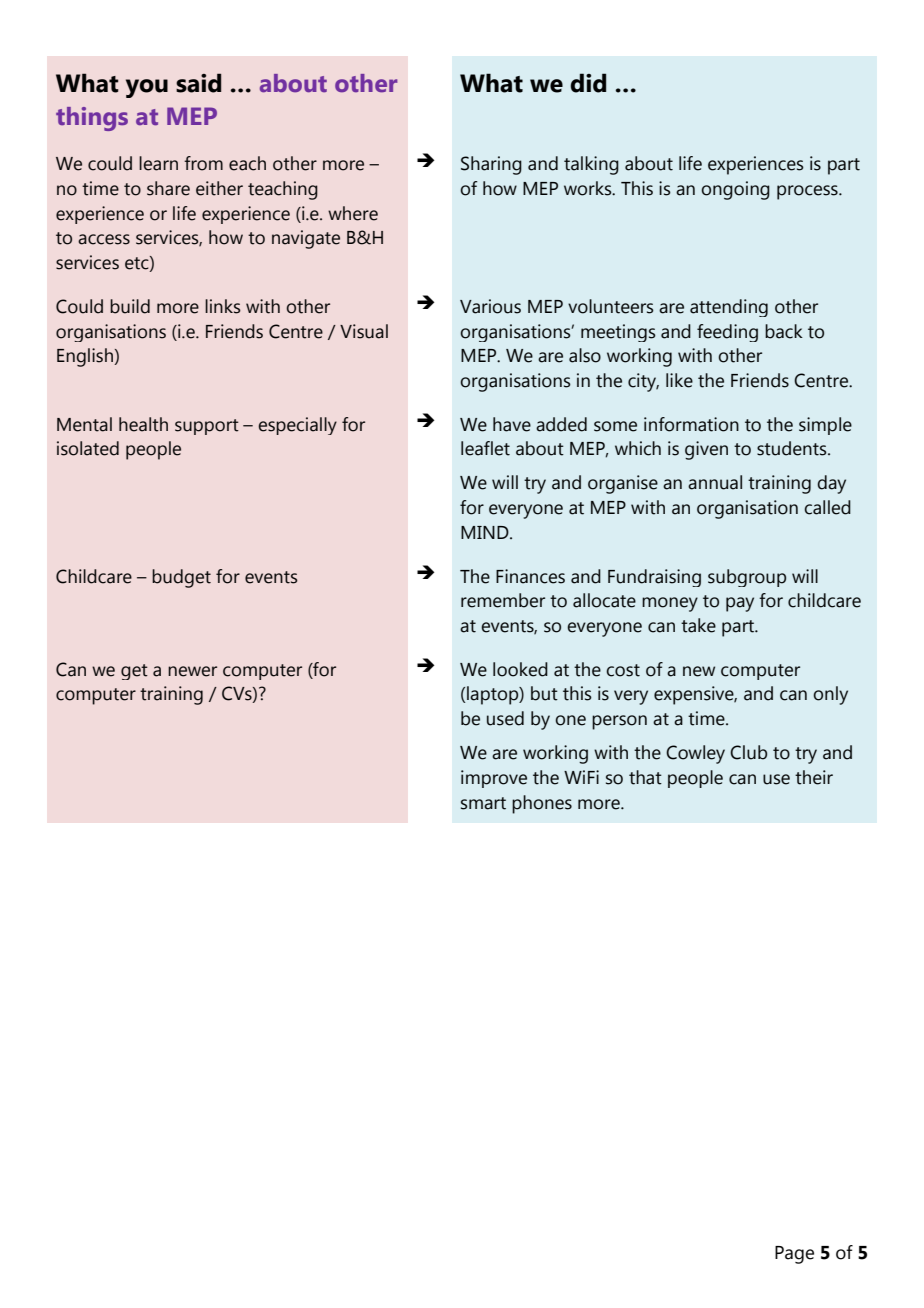 The image size is (924, 1308). I want to click on newer, so click(192, 671).
